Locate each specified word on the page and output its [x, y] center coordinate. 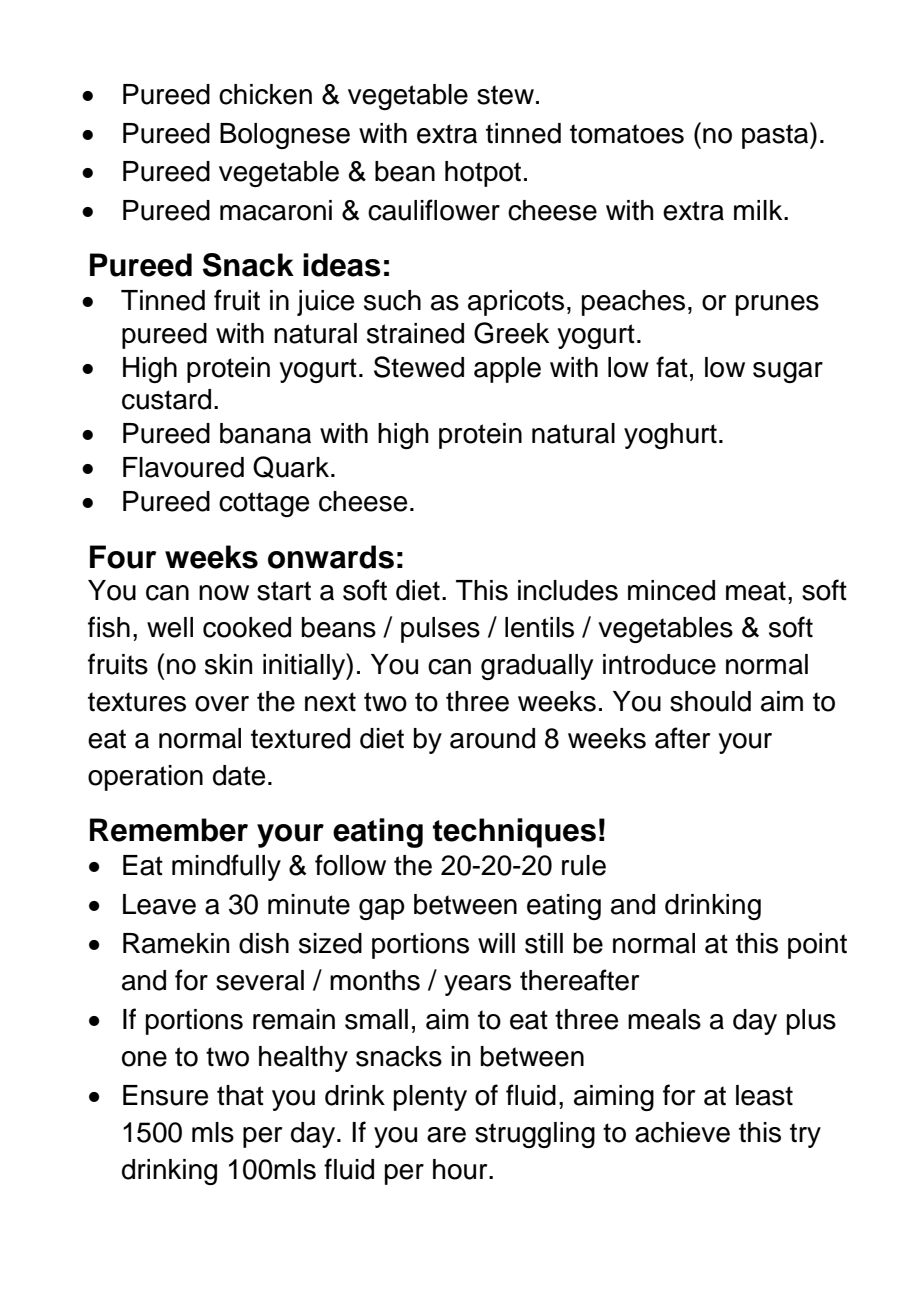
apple [507, 370]
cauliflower [434, 210]
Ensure [165, 1095]
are [446, 1135]
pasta [776, 135]
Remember [169, 830]
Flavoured [183, 467]
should [710, 701]
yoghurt [670, 436]
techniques [514, 833]
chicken [265, 94]
